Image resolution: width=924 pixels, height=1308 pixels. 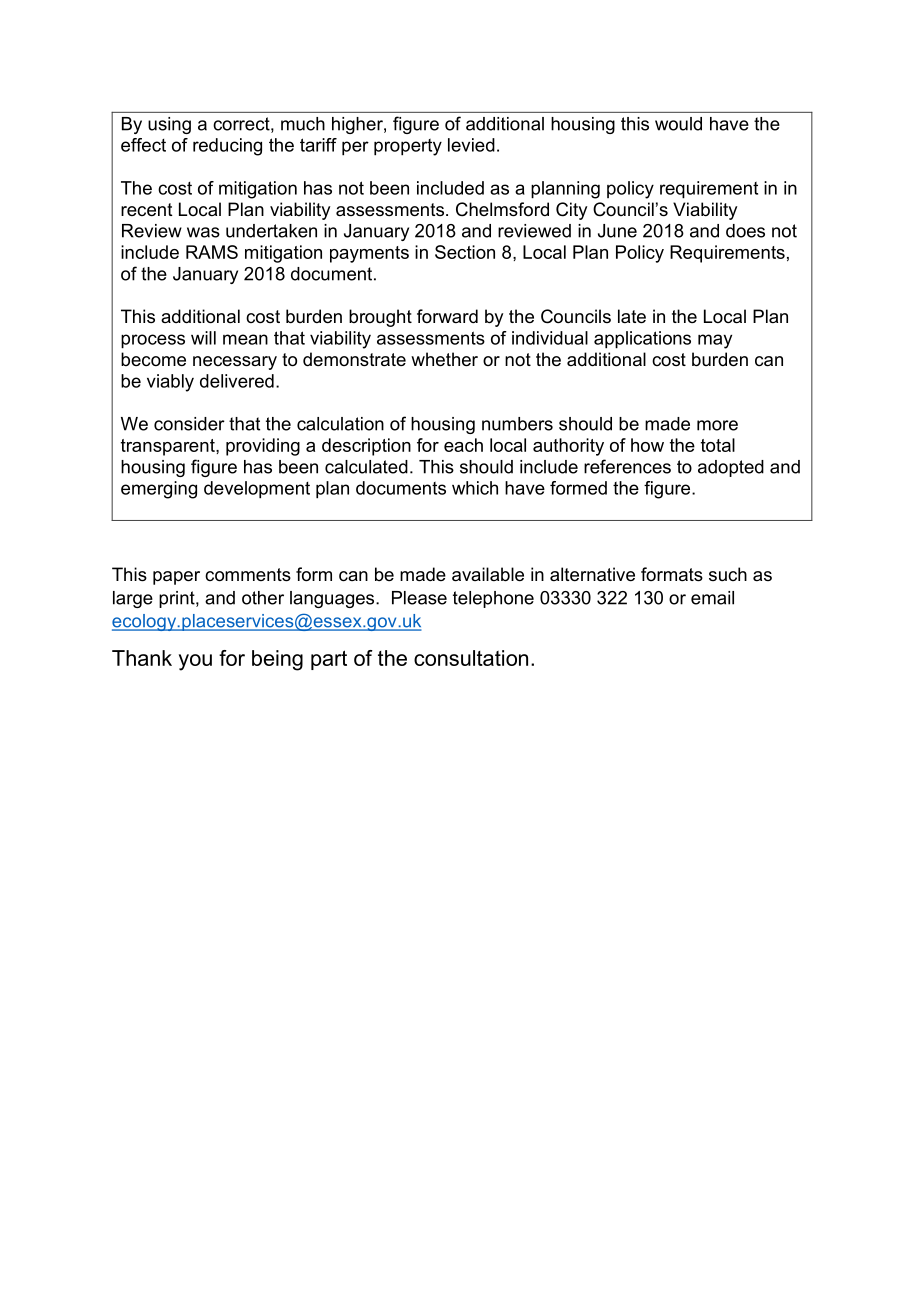 I want to click on transparent, so click(x=169, y=447).
